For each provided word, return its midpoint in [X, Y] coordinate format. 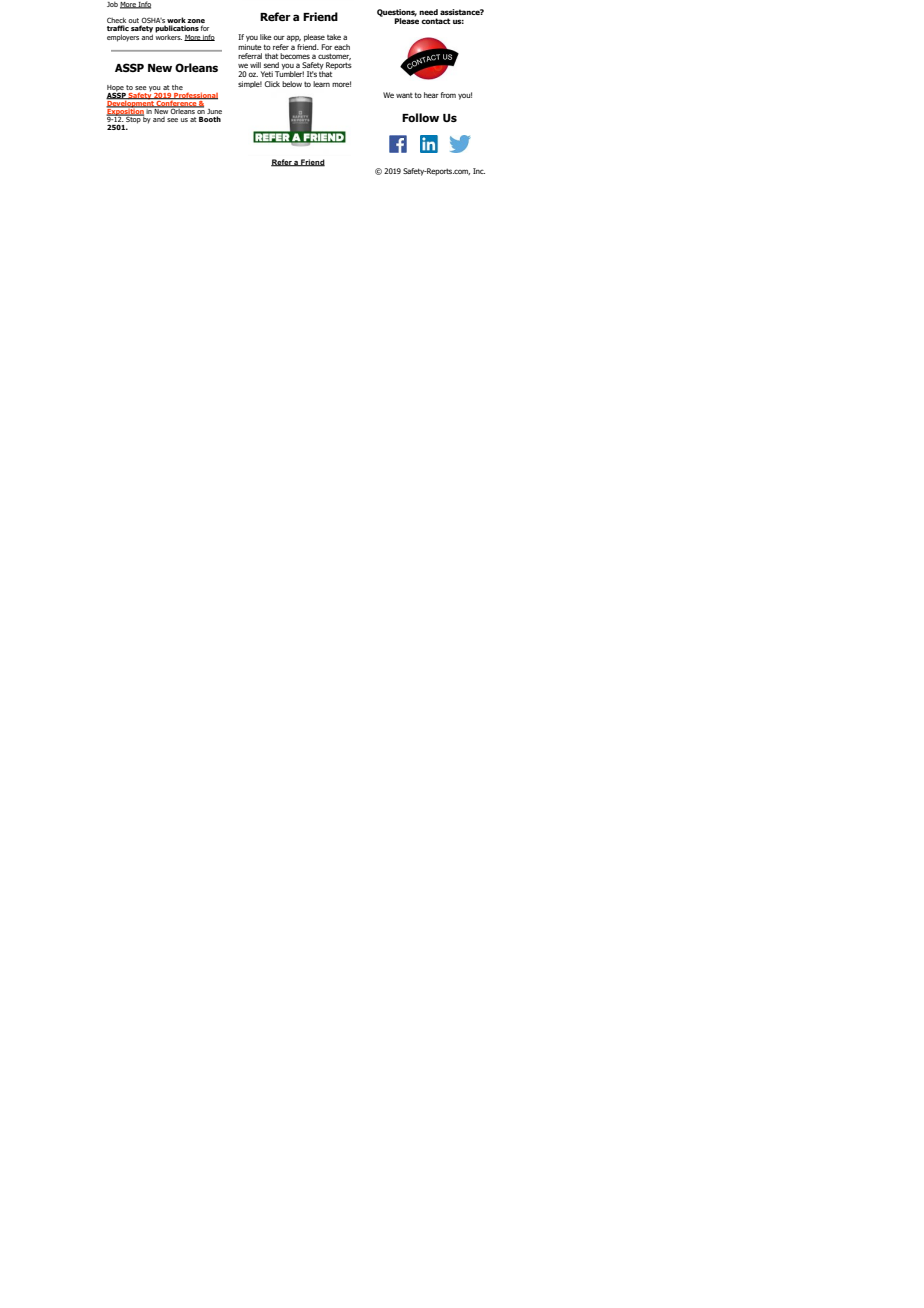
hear [431, 95]
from [448, 95]
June [214, 113]
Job [112, 4]
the [177, 87]
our [279, 37]
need [428, 12]
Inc [479, 171]
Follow [420, 117]
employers [123, 38]
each [342, 47]
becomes [295, 56]
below [292, 84]
